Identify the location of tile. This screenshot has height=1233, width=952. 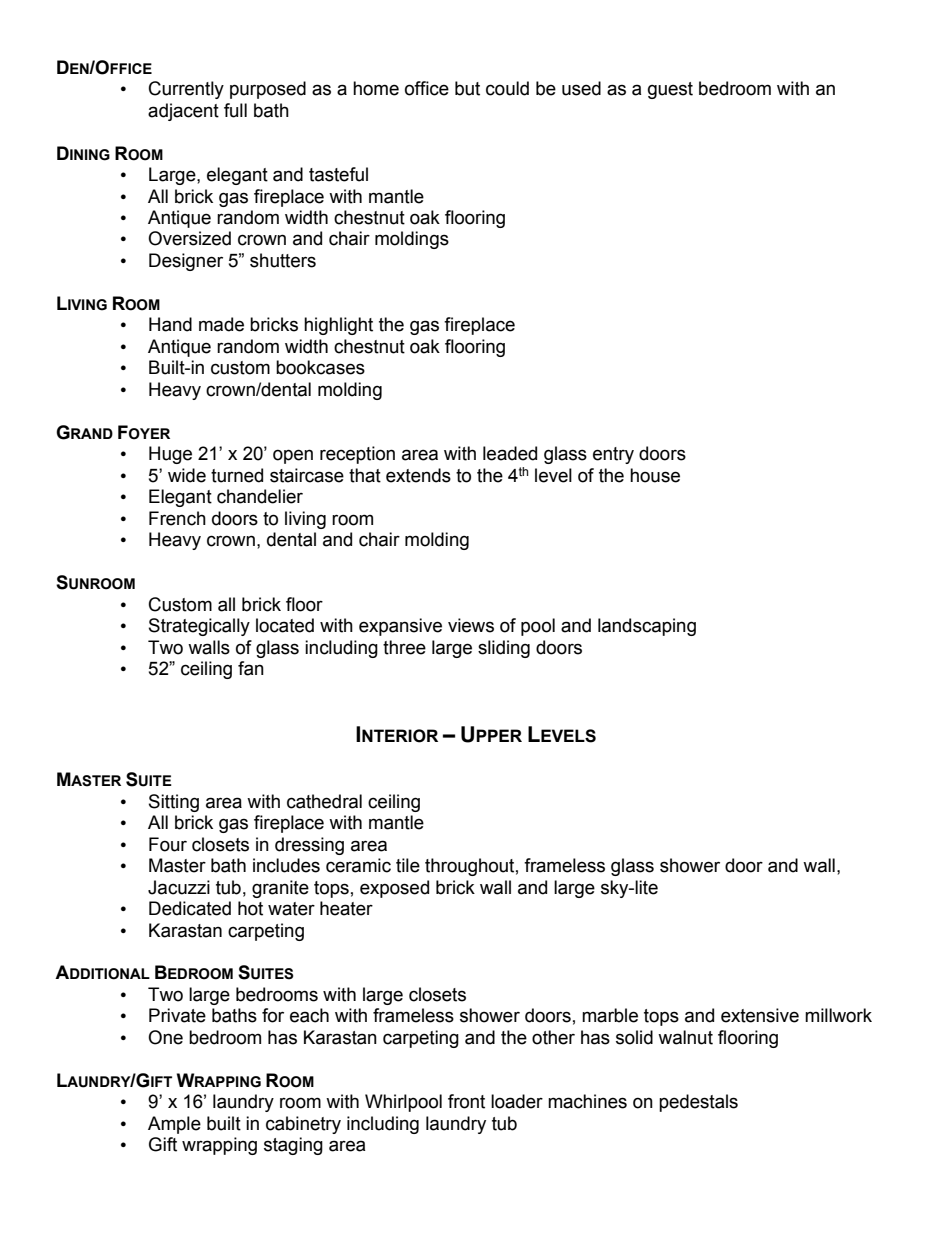
(408, 865).
